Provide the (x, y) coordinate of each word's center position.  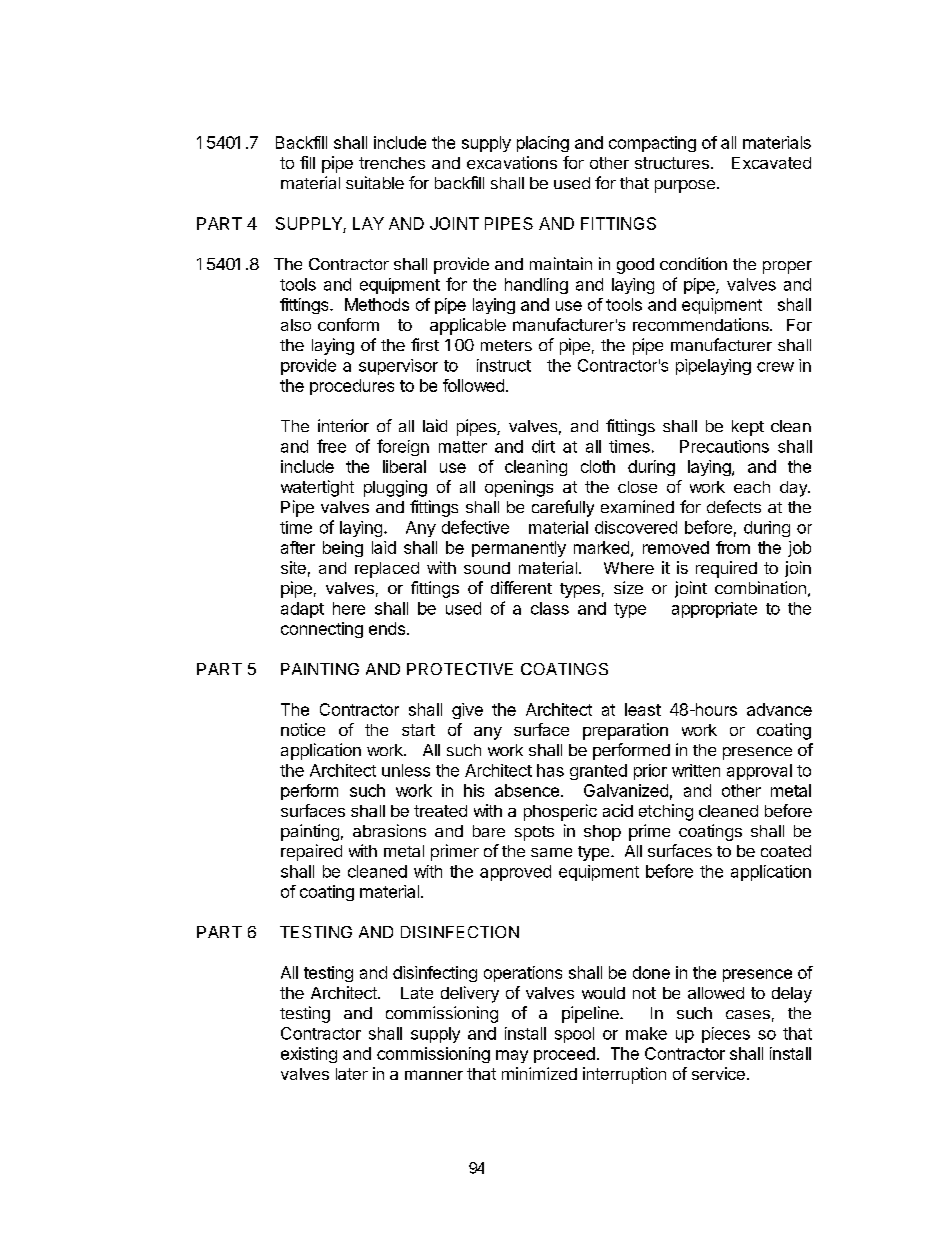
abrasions (389, 830)
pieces (726, 1035)
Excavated (771, 163)
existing (309, 1055)
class (550, 608)
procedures (352, 387)
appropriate (714, 610)
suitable (375, 182)
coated (786, 851)
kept (748, 428)
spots (534, 833)
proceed (564, 1055)
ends (387, 628)
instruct (504, 365)
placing (543, 144)
